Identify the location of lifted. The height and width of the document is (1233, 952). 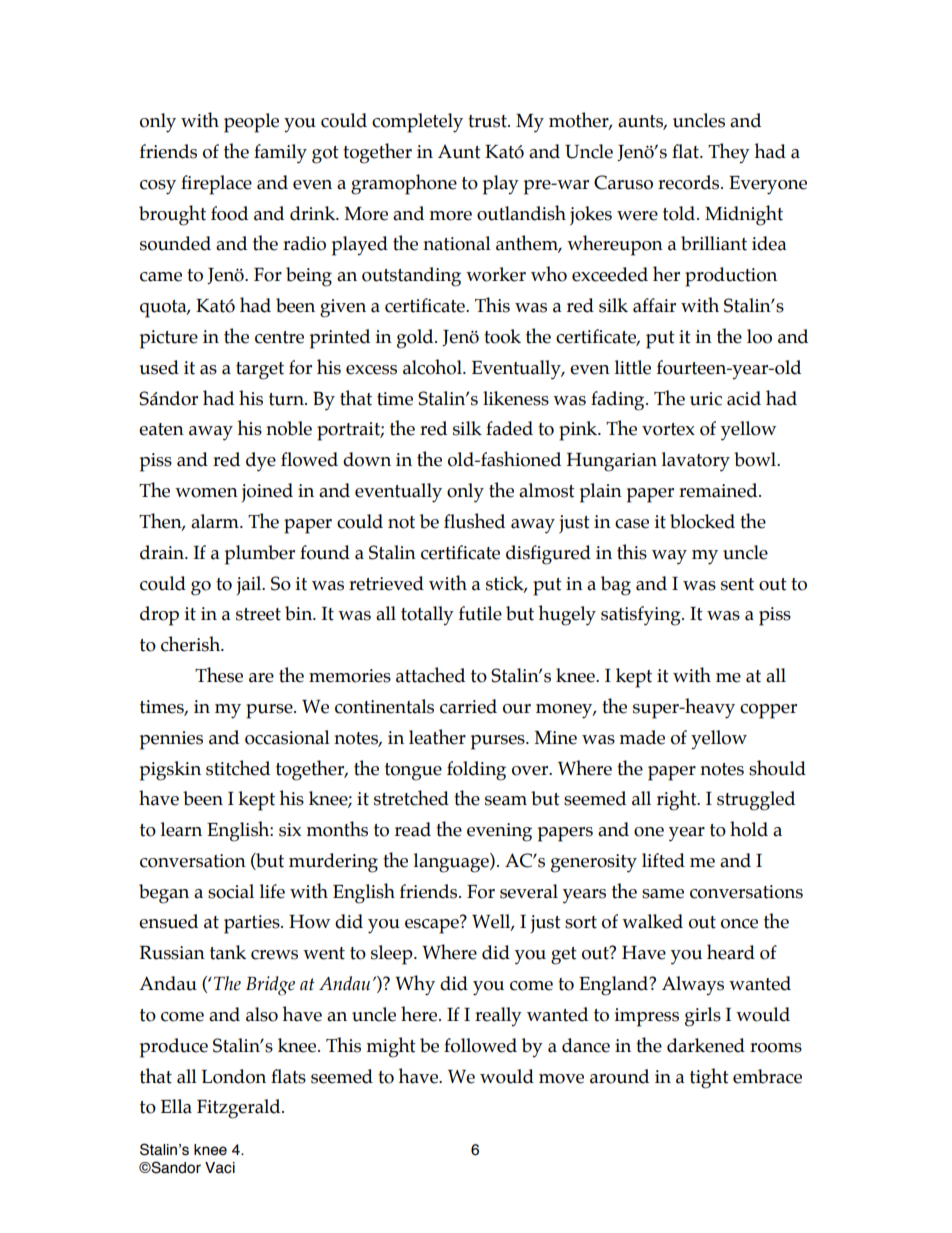
(663, 860).
